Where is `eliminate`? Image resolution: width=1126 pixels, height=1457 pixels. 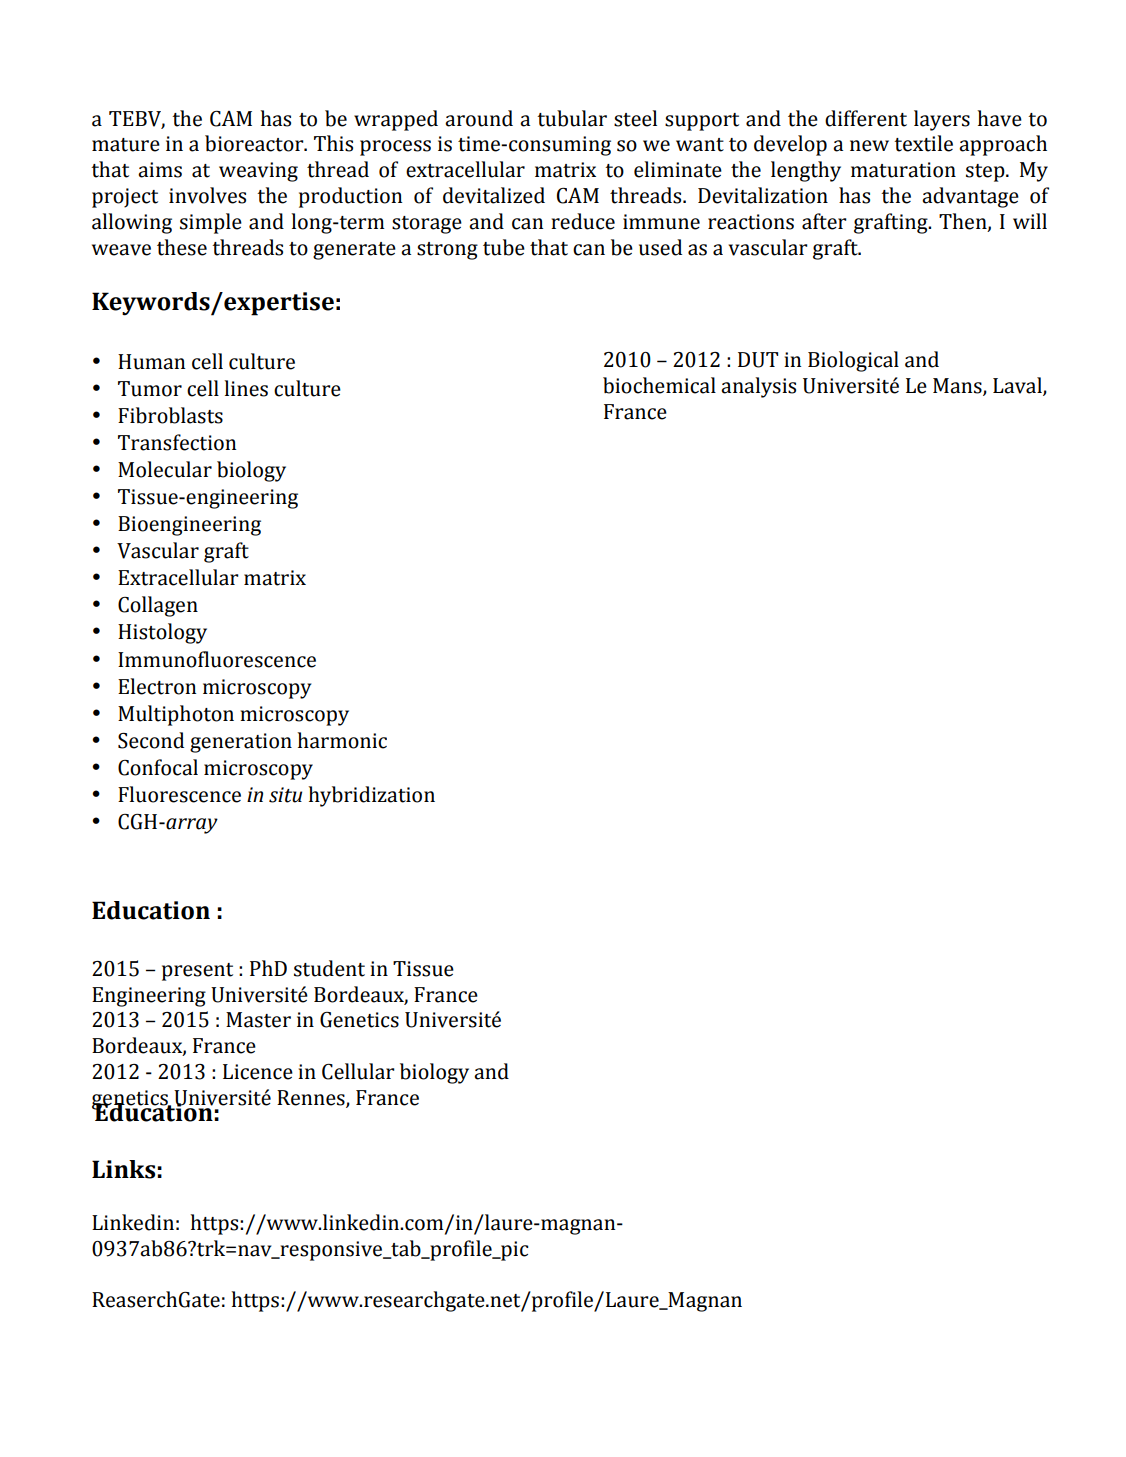
eliminate is located at coordinates (678, 169).
